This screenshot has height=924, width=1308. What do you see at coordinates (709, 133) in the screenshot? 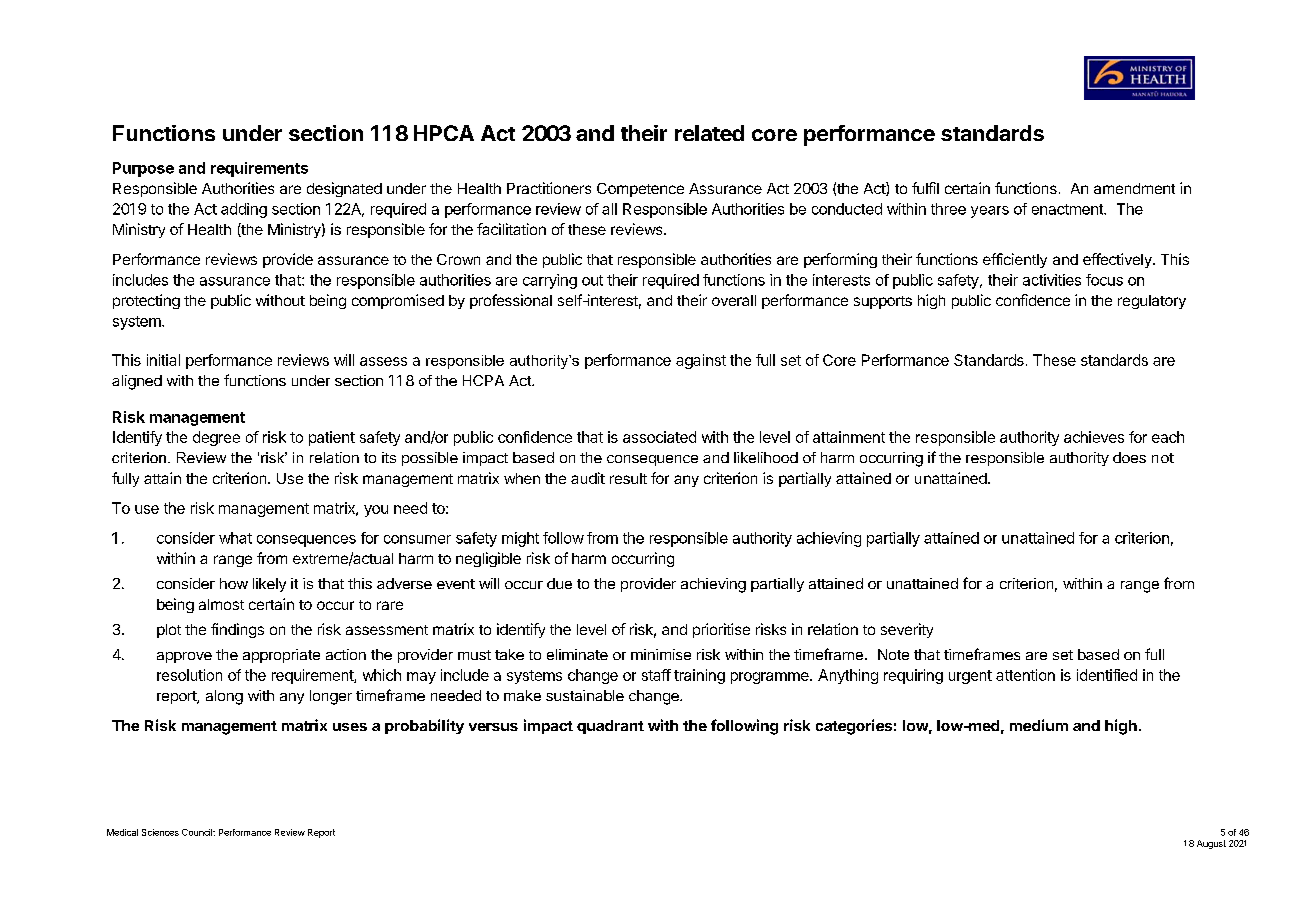
I see `related` at bounding box center [709, 133].
